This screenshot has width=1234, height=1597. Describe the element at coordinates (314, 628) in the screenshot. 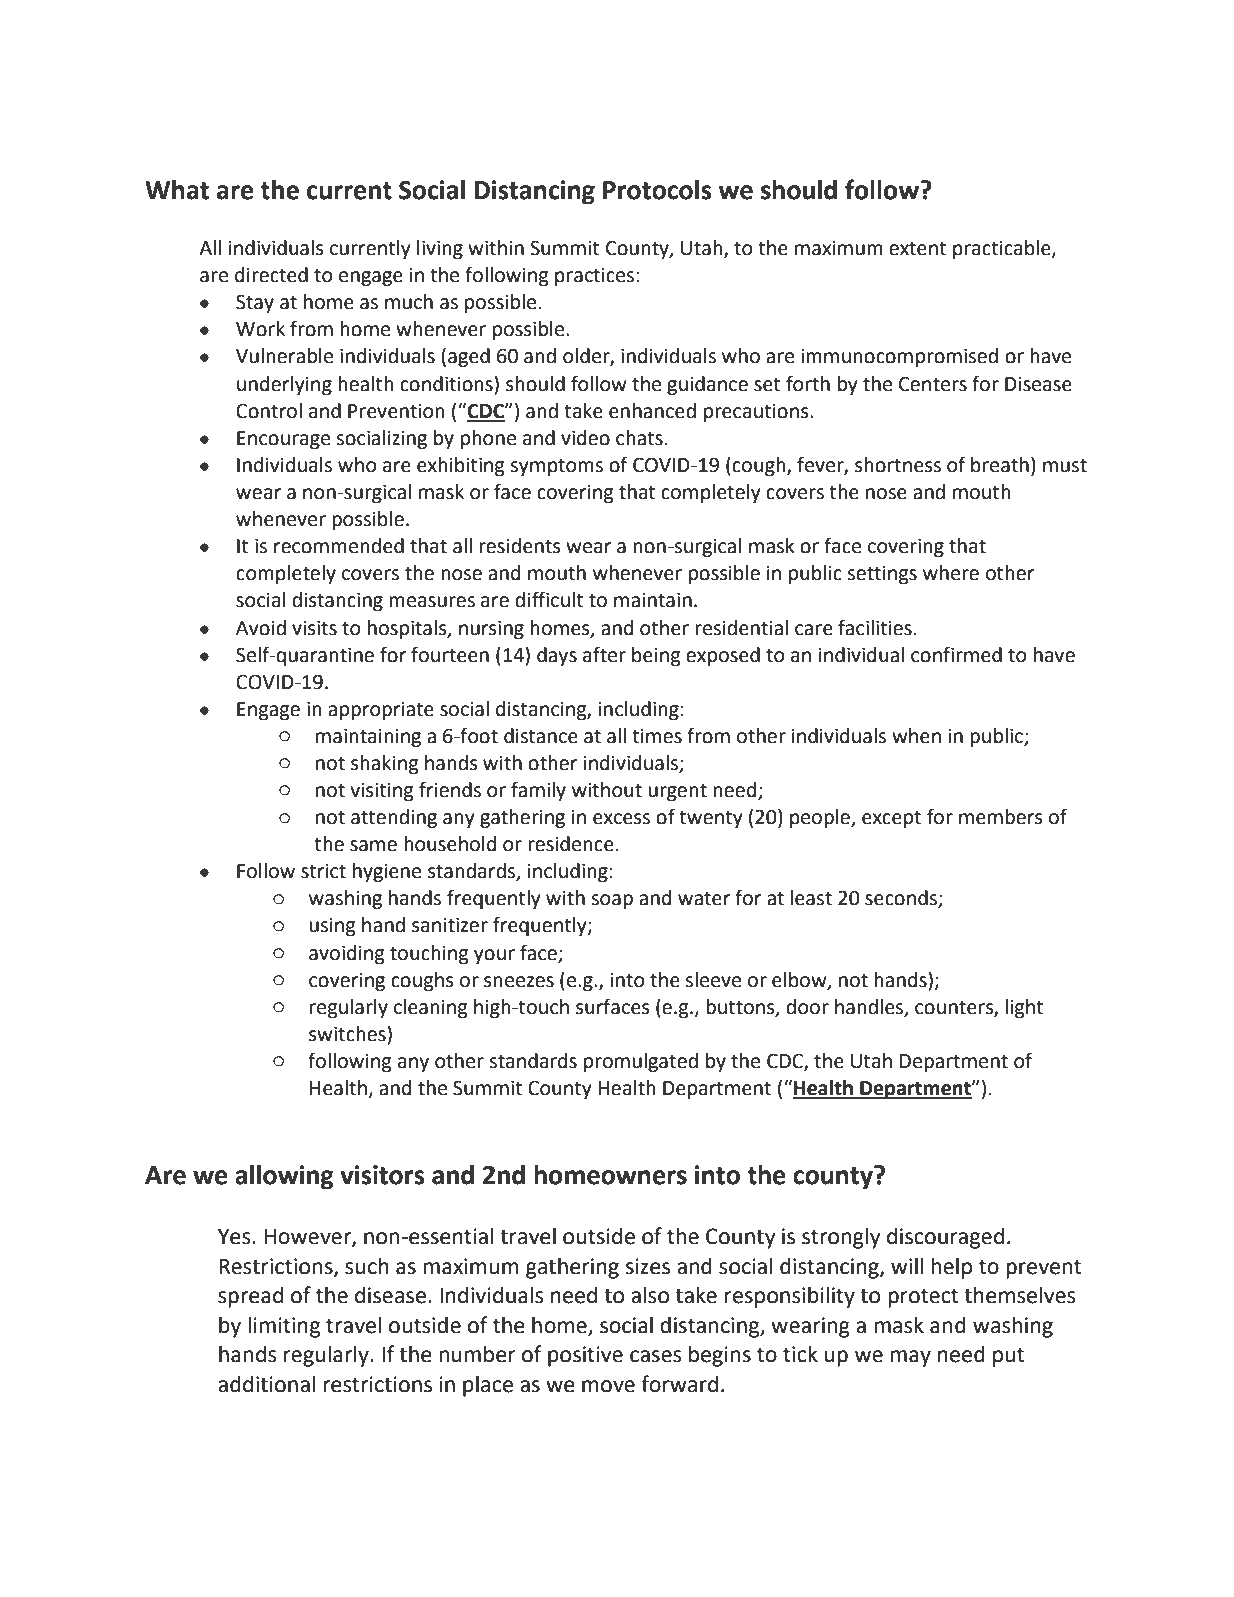

I see `visits` at that location.
